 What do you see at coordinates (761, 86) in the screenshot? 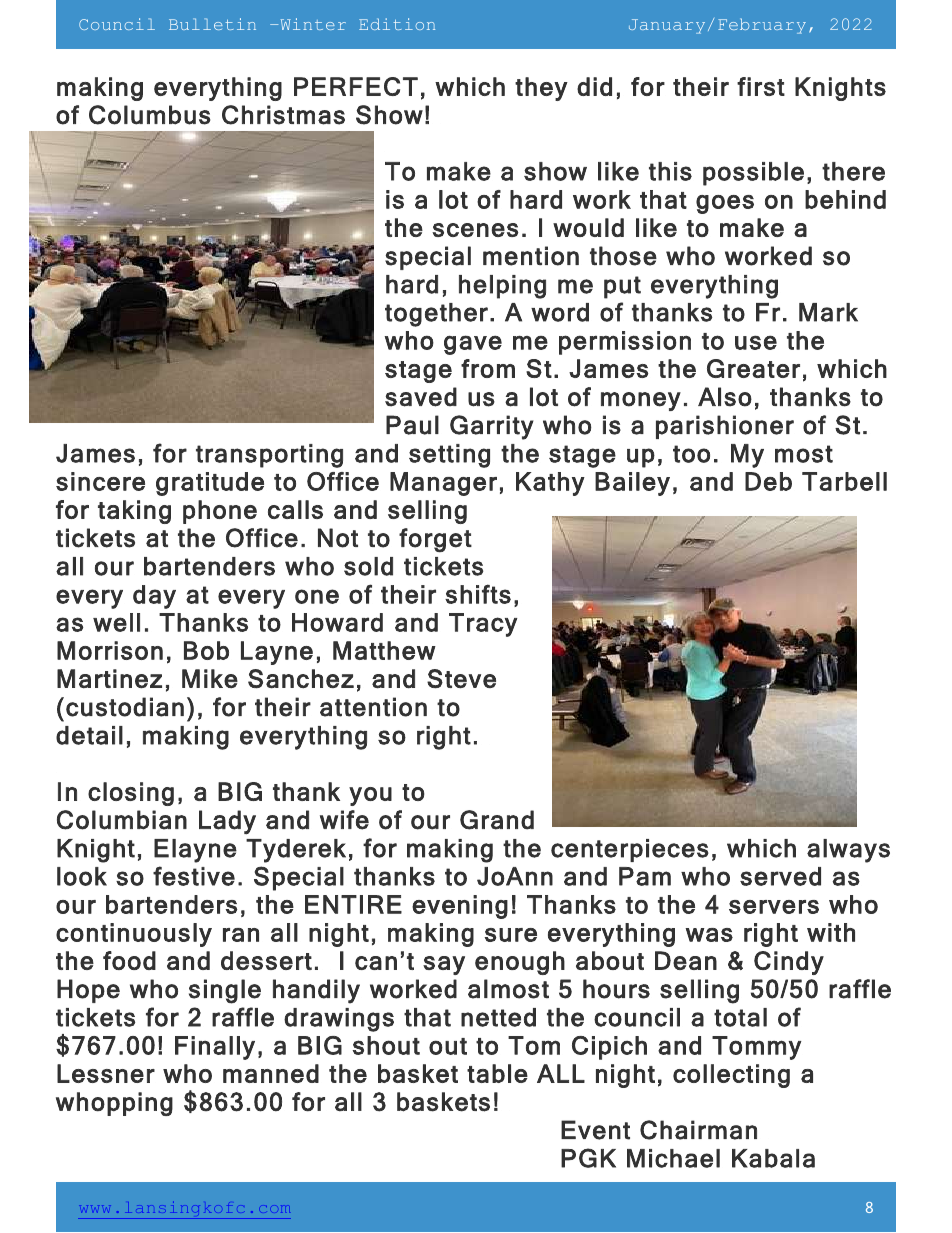
I see `first` at bounding box center [761, 86].
